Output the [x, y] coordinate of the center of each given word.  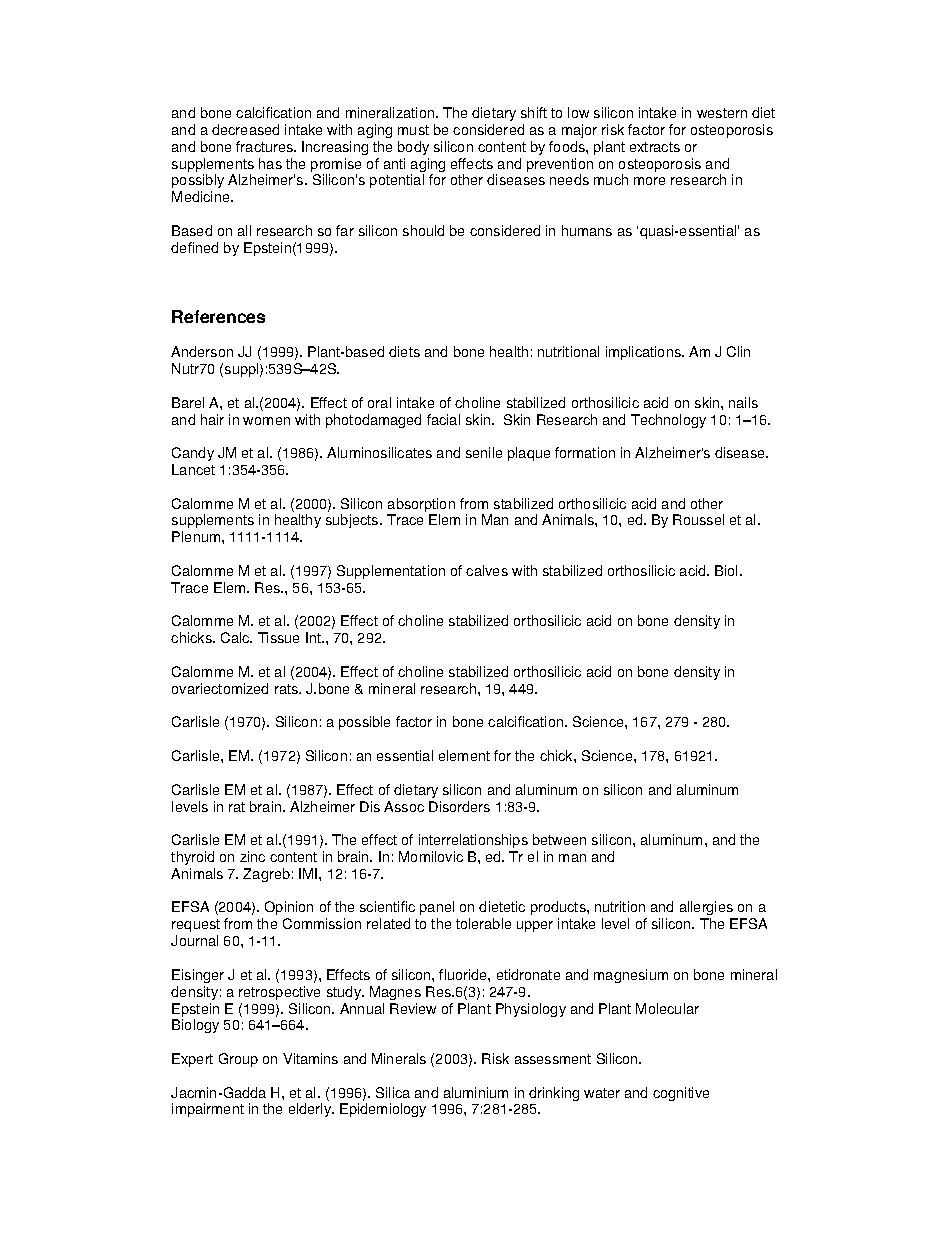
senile [484, 452]
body [413, 148]
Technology [668, 421]
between [559, 839]
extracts [655, 147]
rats [288, 689]
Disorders [459, 806]
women [266, 421]
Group [238, 1060]
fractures [266, 146]
